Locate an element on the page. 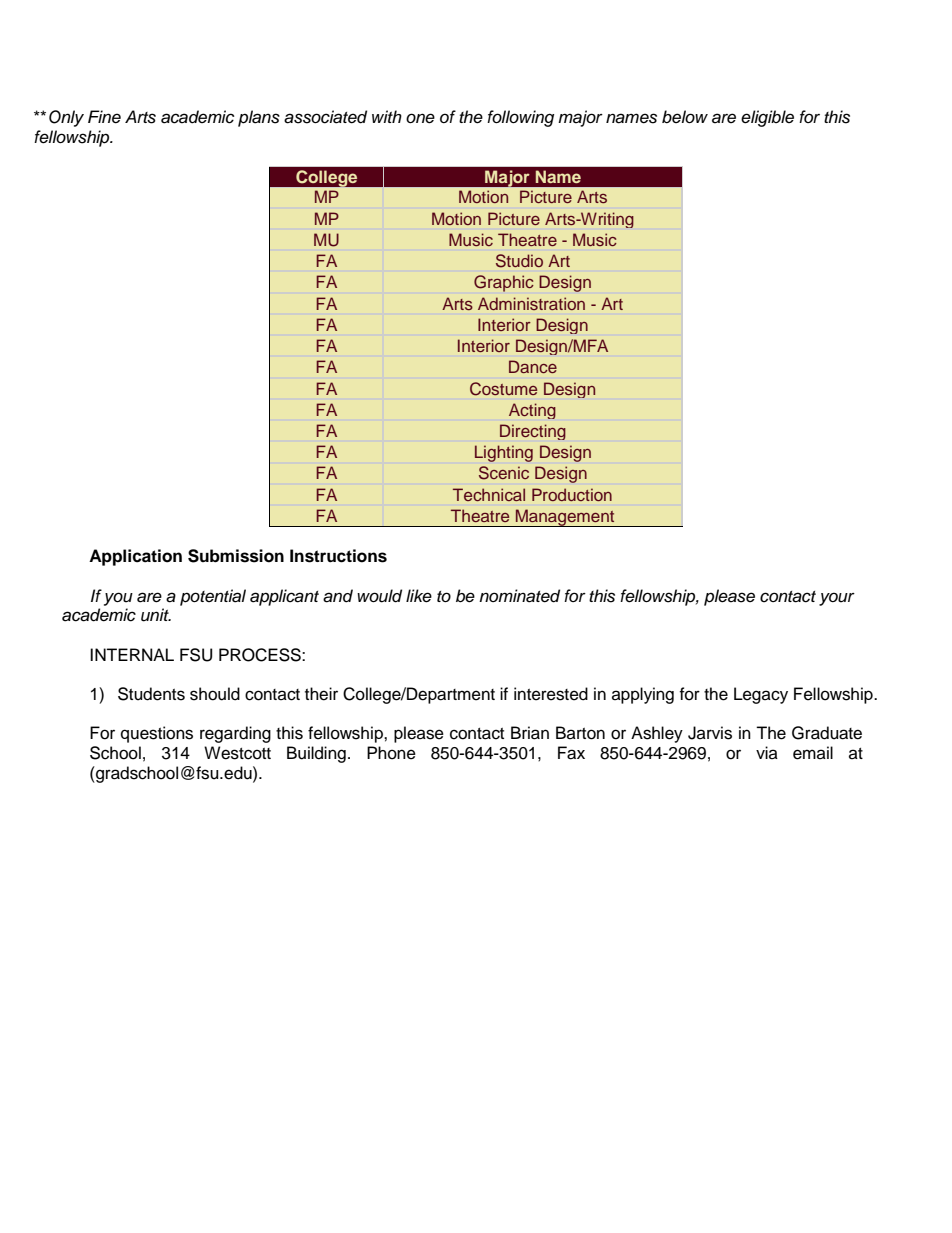 The image size is (952, 1233). Lighting is located at coordinates (504, 453).
